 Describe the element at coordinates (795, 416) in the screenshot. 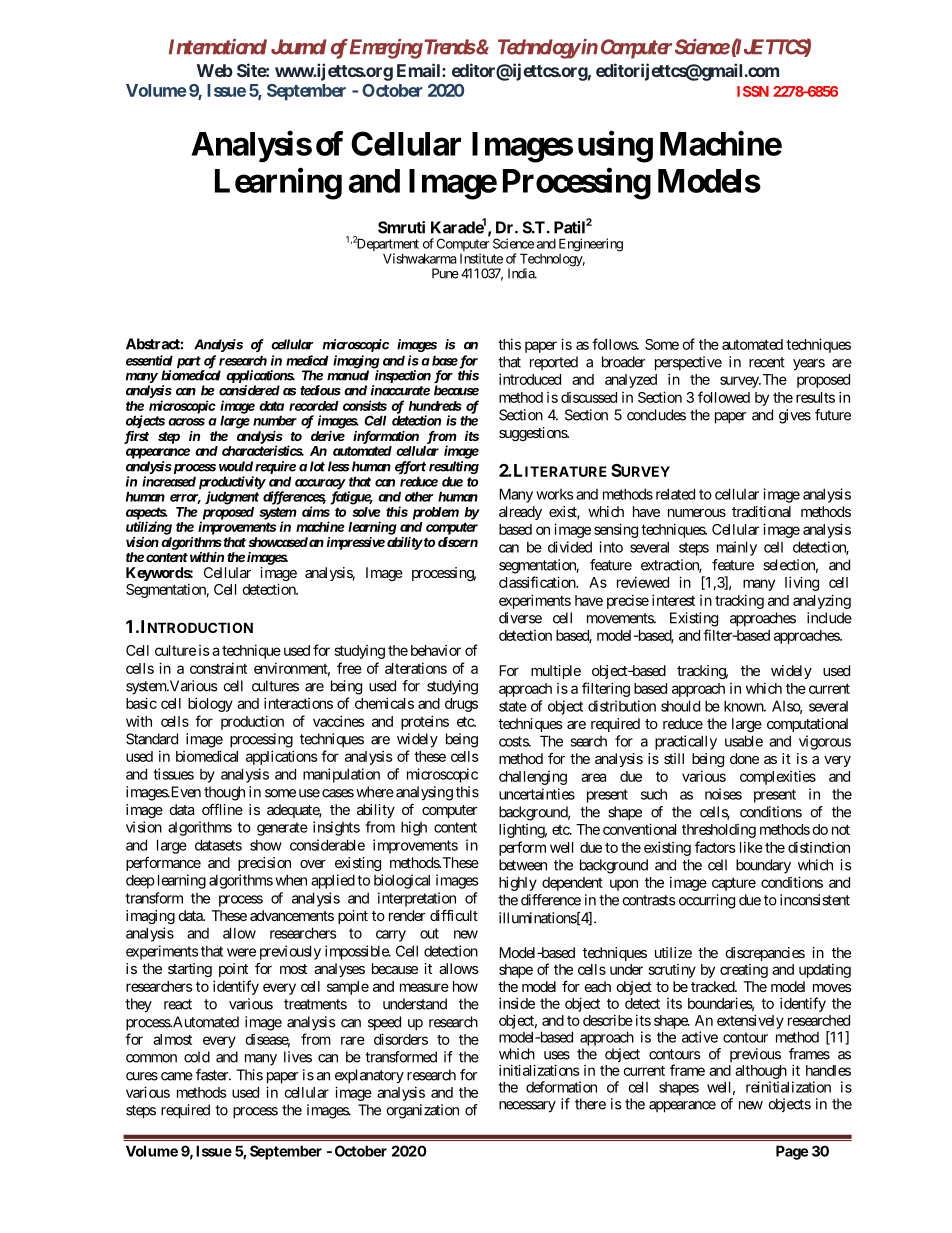

I see `gives` at that location.
